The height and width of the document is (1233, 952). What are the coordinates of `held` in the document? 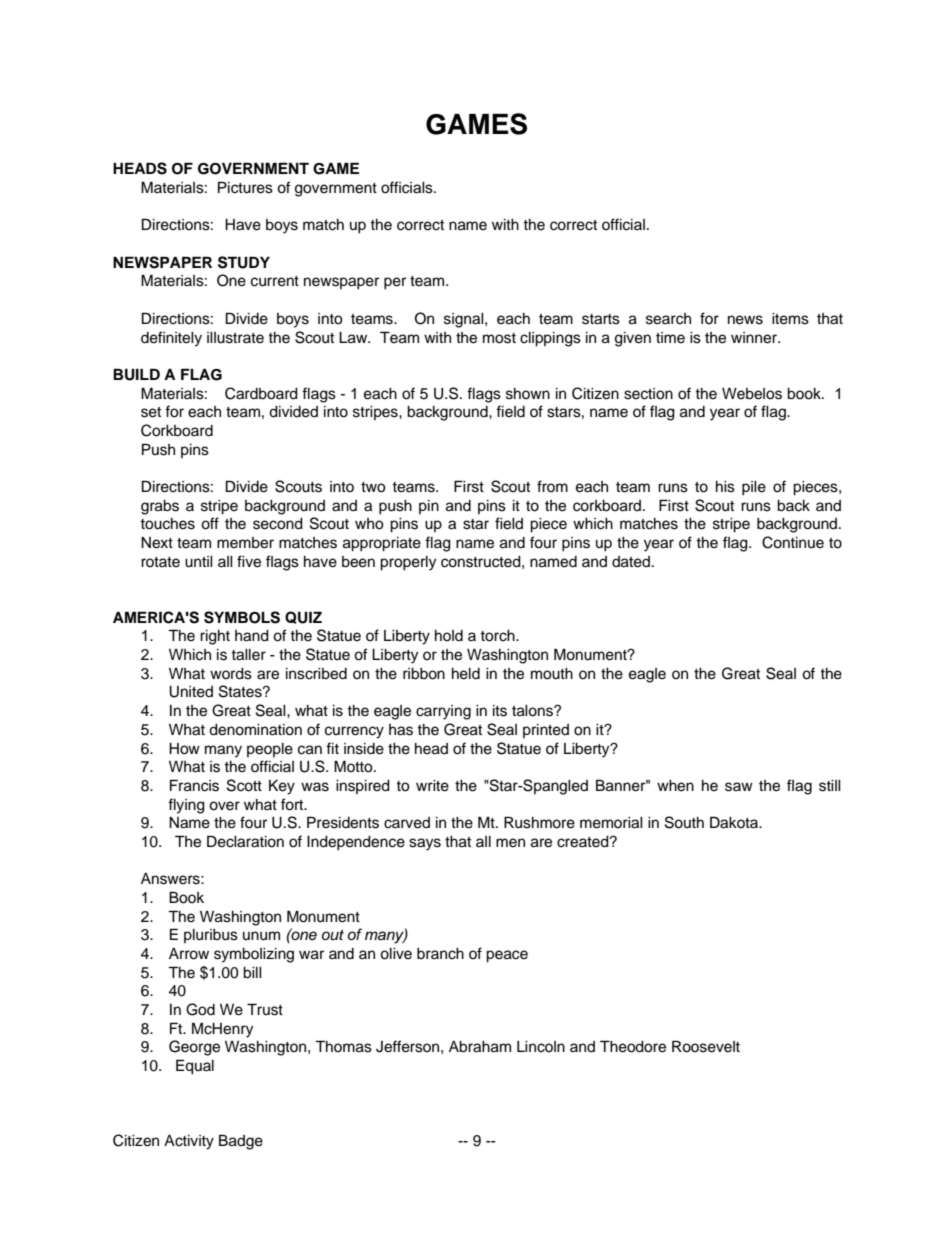 It's located at (466, 674).
